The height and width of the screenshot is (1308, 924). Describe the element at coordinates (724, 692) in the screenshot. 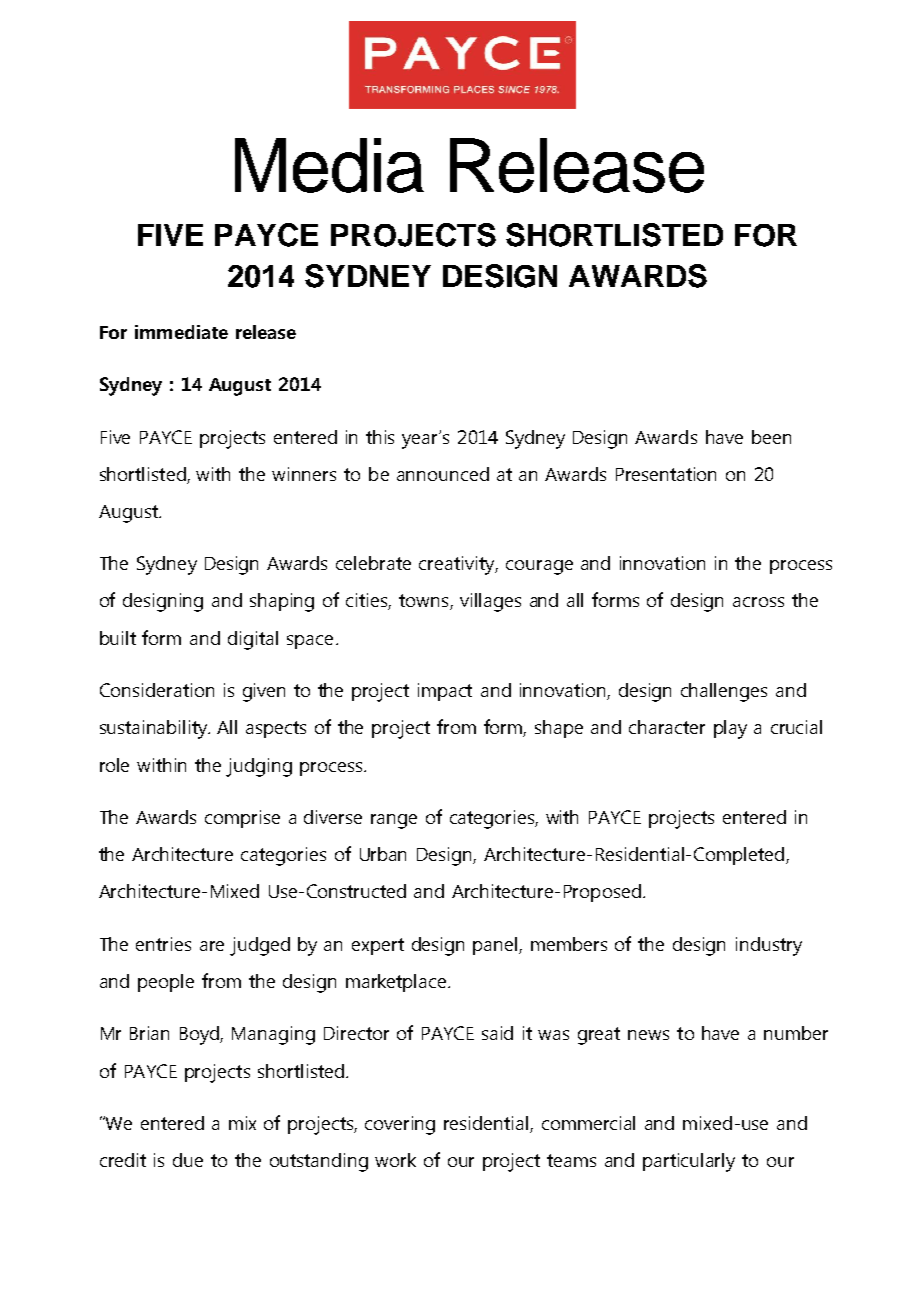

I see `challenges` at that location.
